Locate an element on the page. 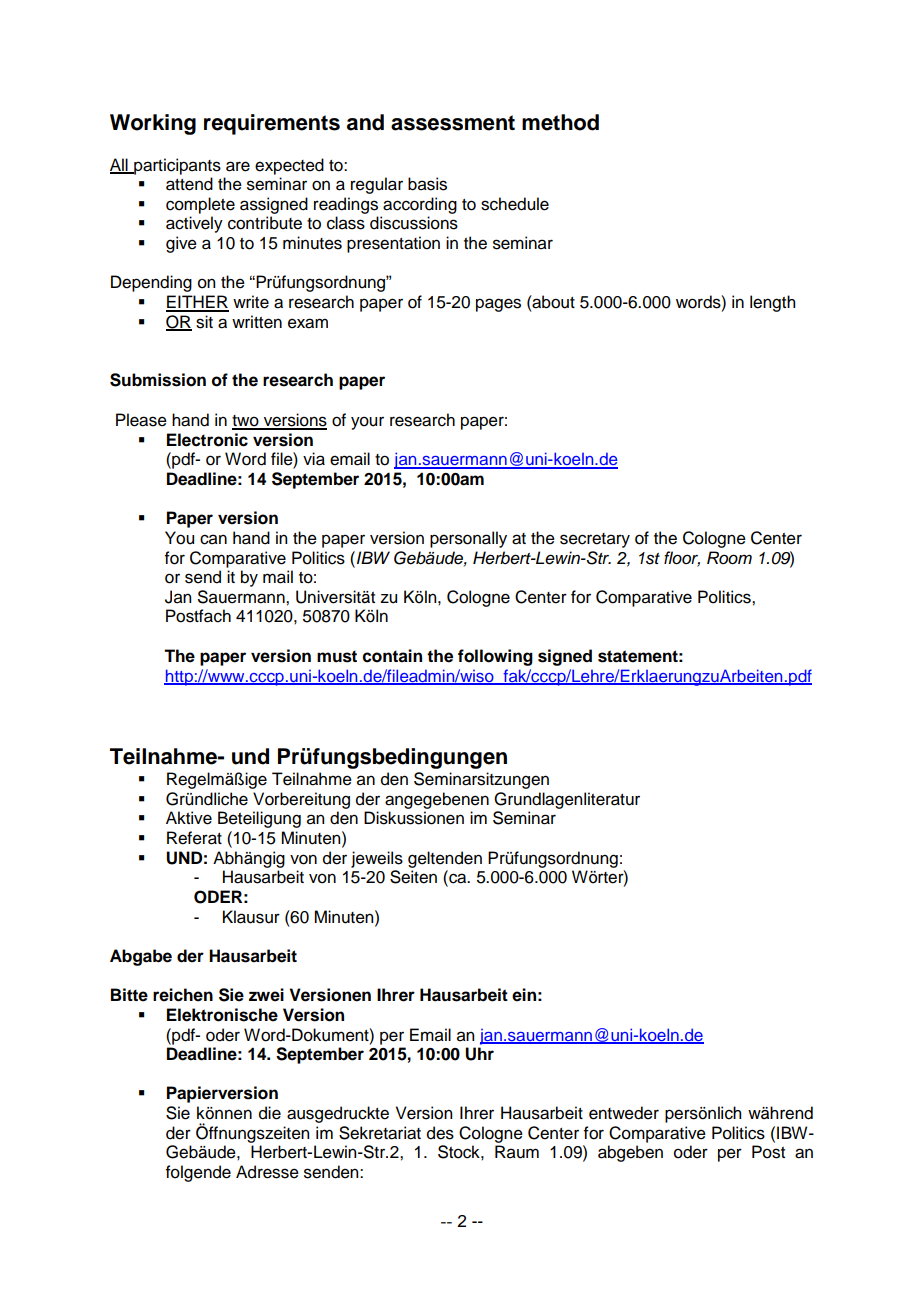 Image resolution: width=924 pixels, height=1308 pixels. participants is located at coordinates (176, 166).
